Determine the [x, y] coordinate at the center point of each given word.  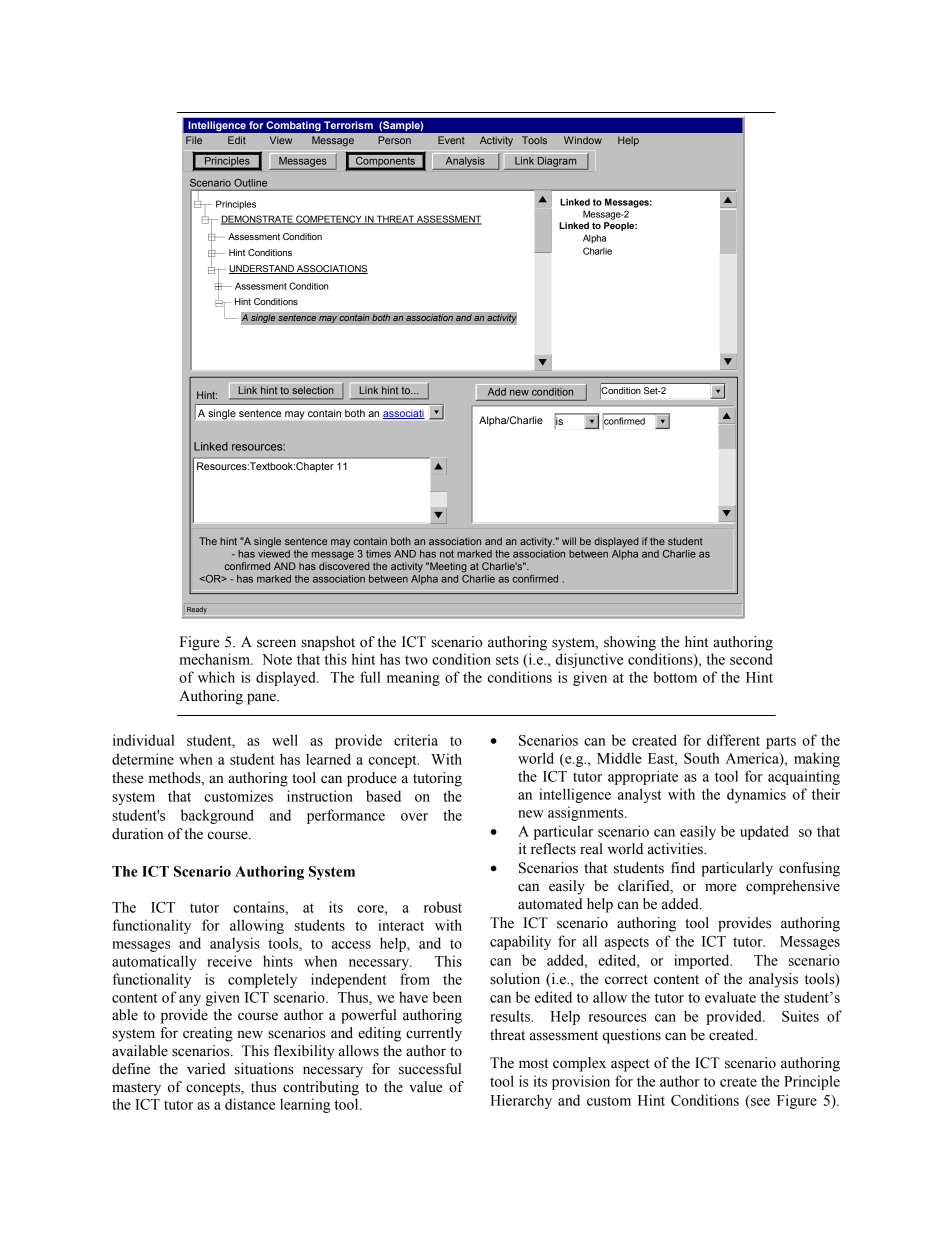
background [217, 816]
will [569, 541]
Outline [250, 183]
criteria [416, 740]
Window [583, 140]
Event [451, 140]
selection [313, 390]
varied [206, 1069]
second [751, 659]
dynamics [756, 795]
